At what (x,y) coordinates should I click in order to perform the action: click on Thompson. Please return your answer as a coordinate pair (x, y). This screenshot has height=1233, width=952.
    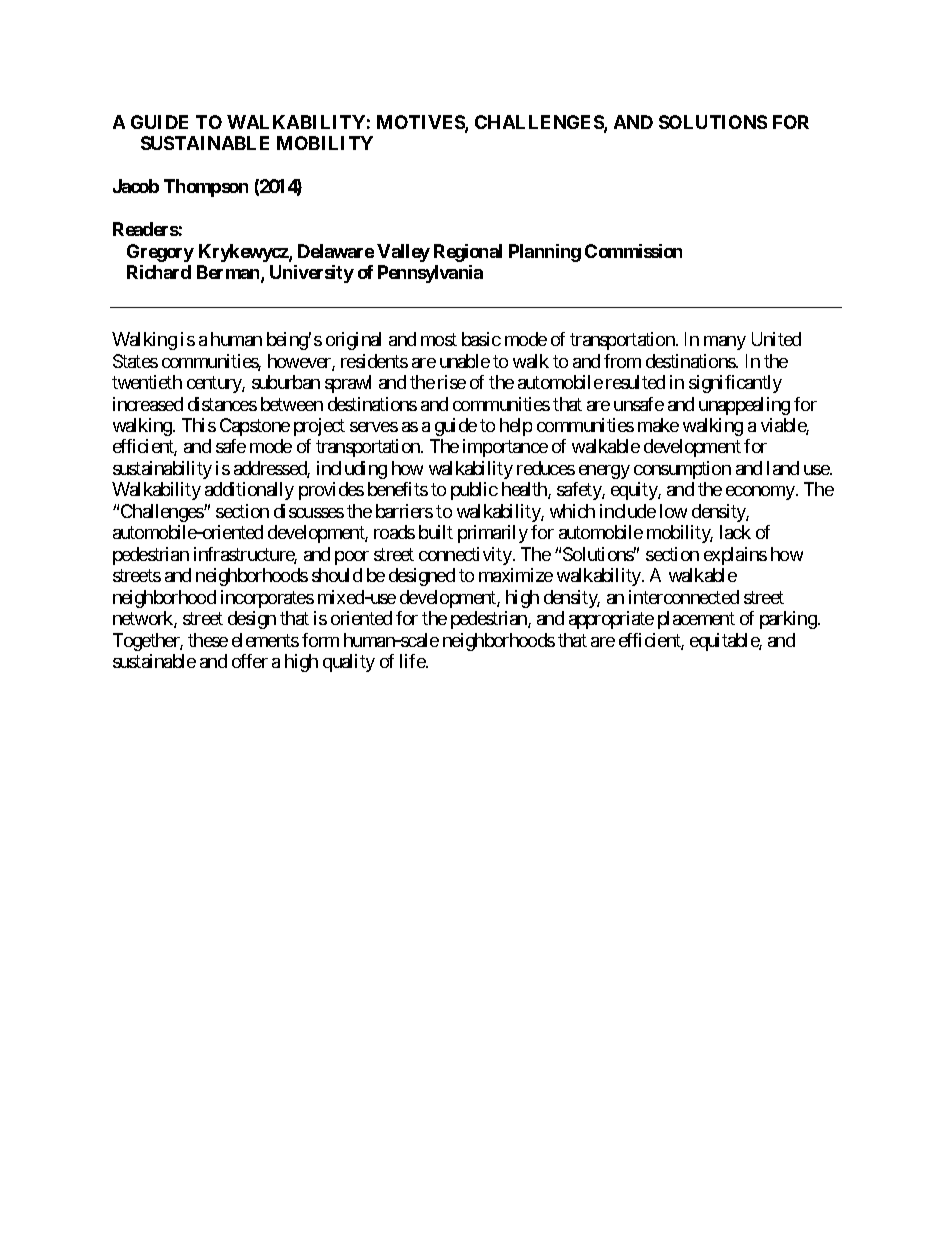
    Looking at the image, I should click on (206, 188).
